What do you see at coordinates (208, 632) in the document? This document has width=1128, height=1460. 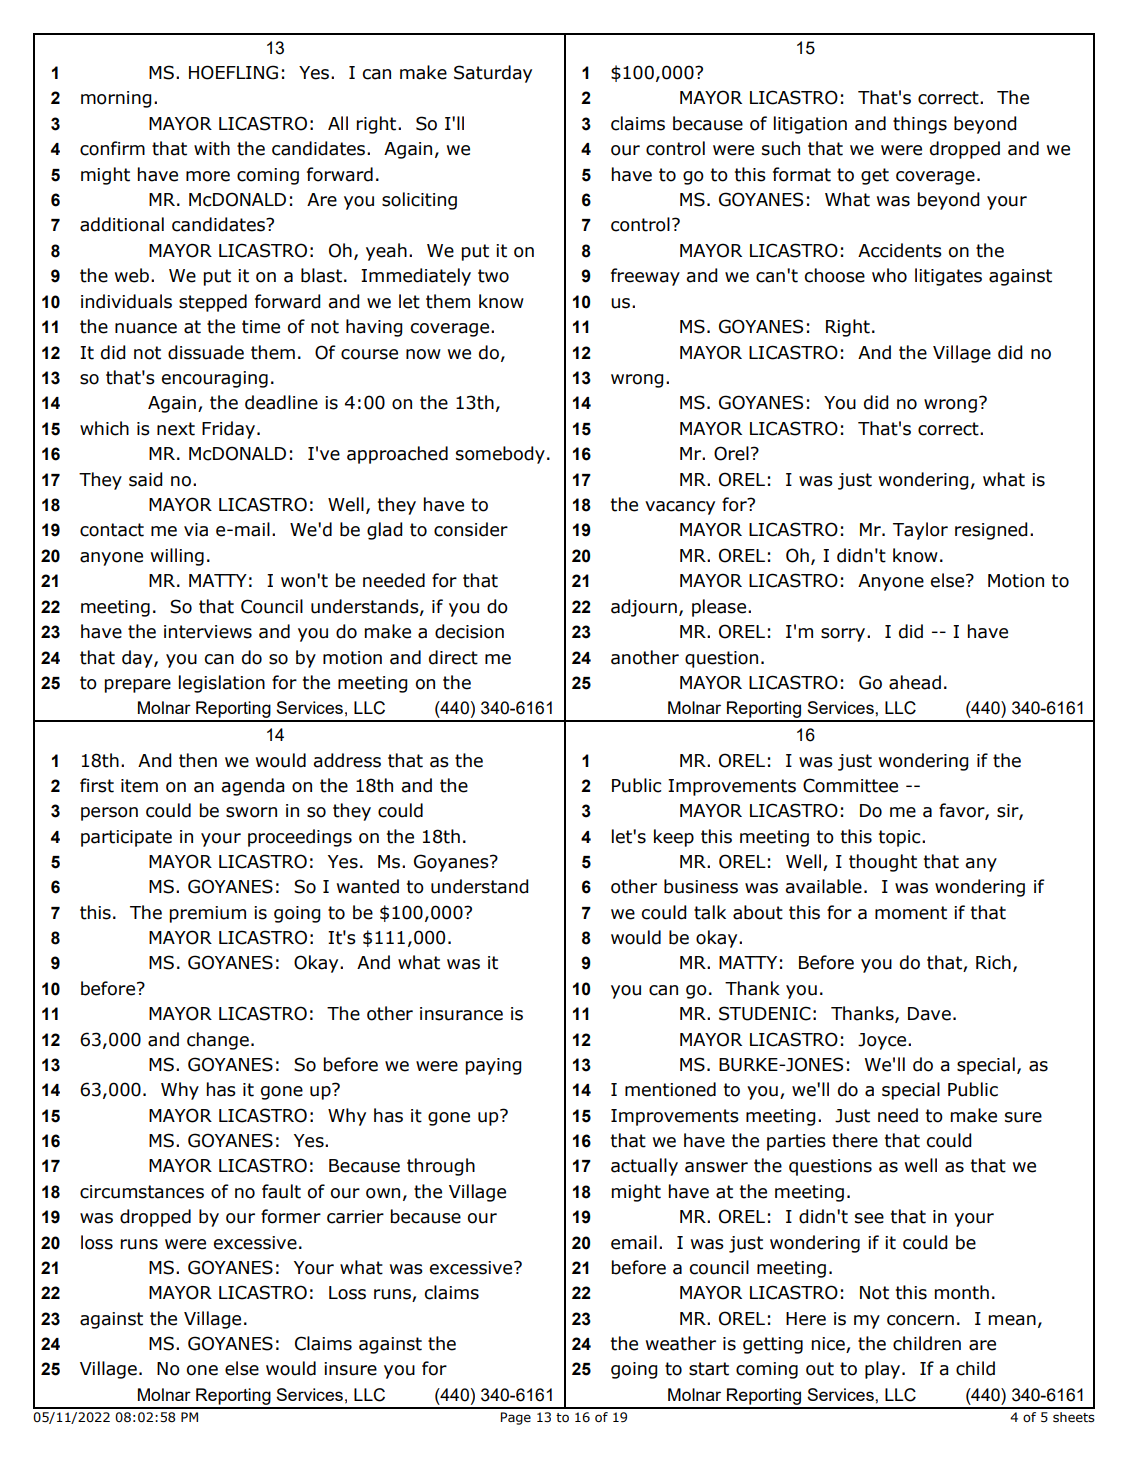 I see `interviews` at bounding box center [208, 632].
